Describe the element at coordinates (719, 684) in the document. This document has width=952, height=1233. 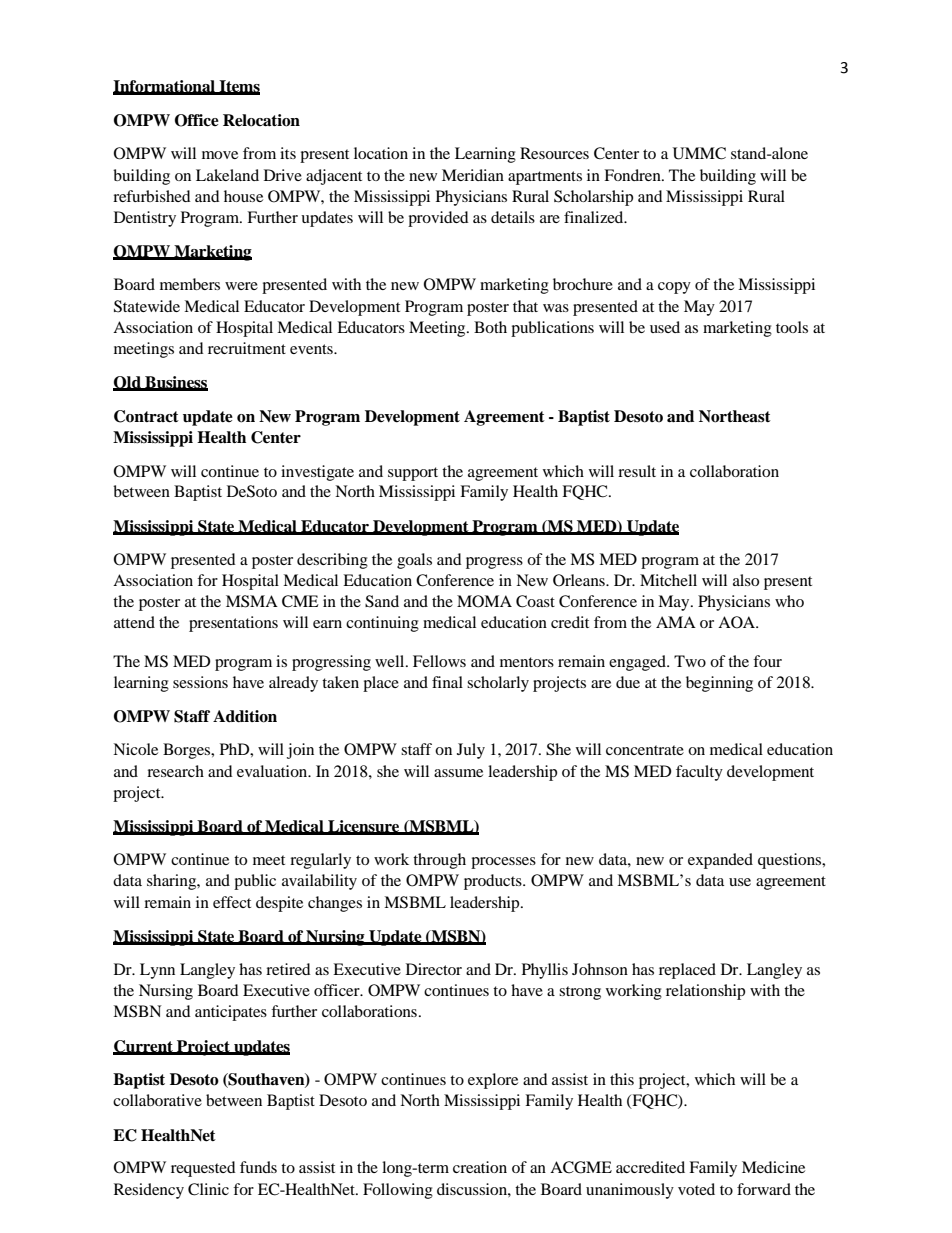
I see `beginning` at that location.
